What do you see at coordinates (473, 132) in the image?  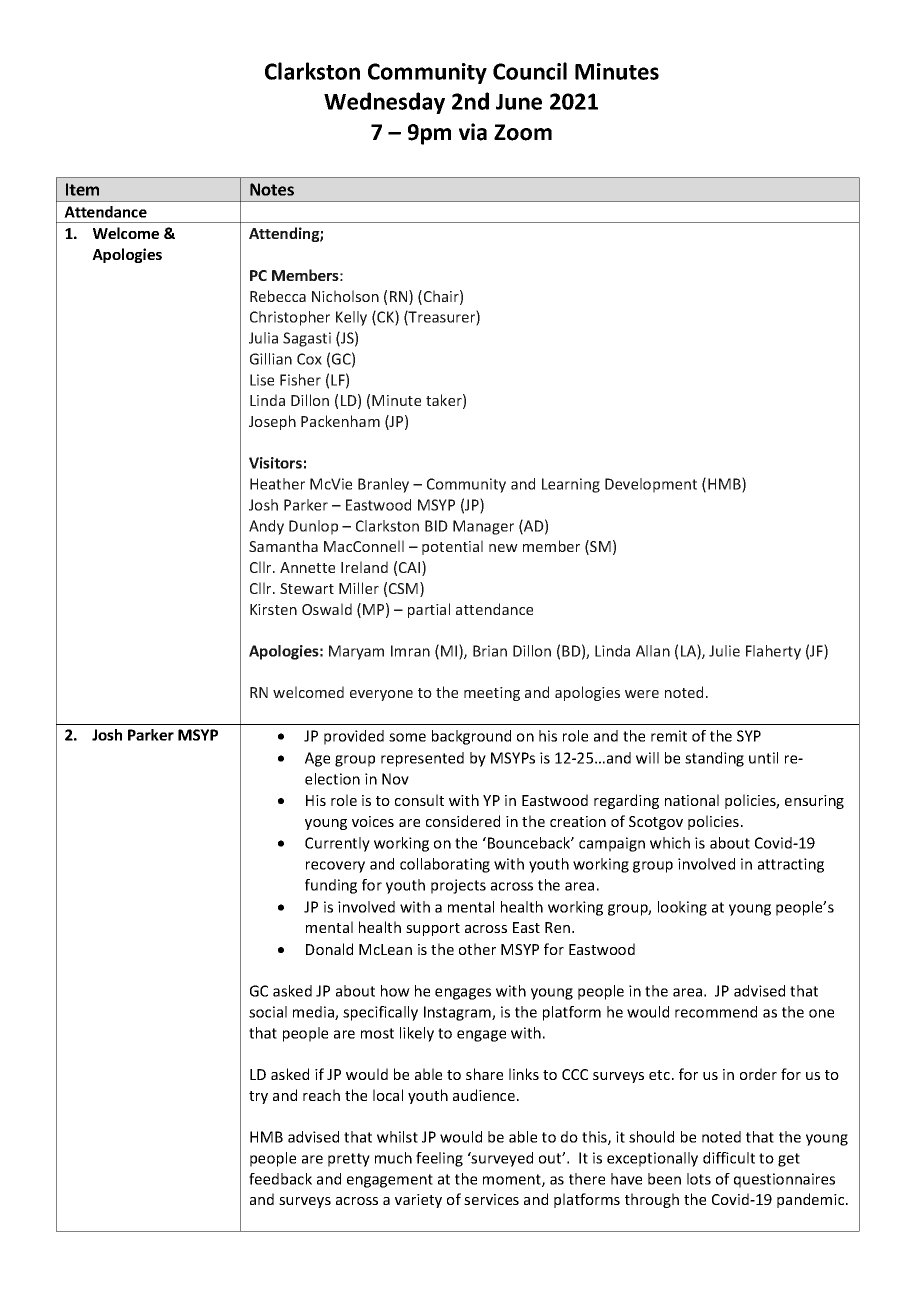 I see `via` at bounding box center [473, 132].
